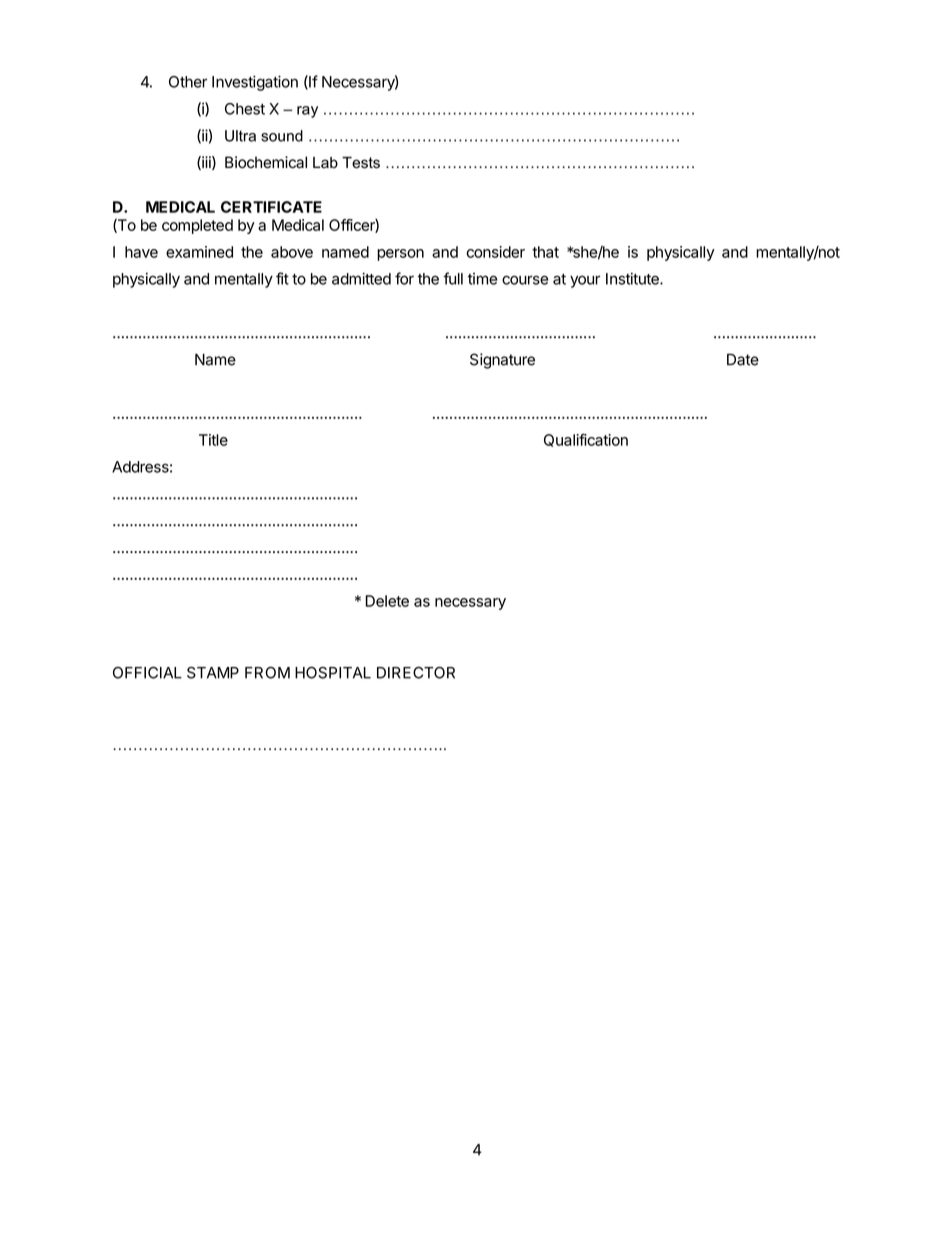 This page has width=952, height=1233. I want to click on that, so click(545, 252).
